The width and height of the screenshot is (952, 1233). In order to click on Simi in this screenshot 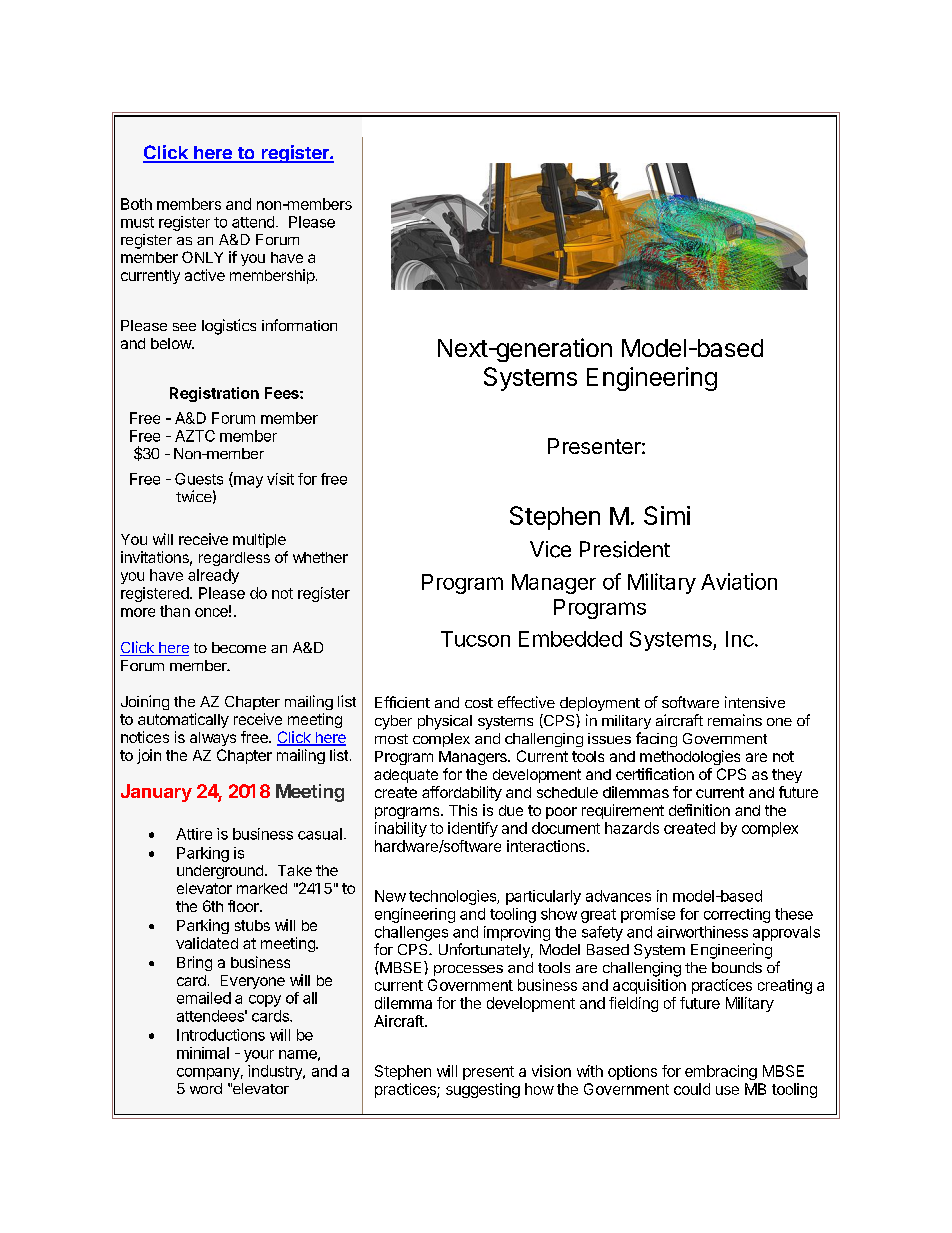, I will do `click(667, 515)`.
